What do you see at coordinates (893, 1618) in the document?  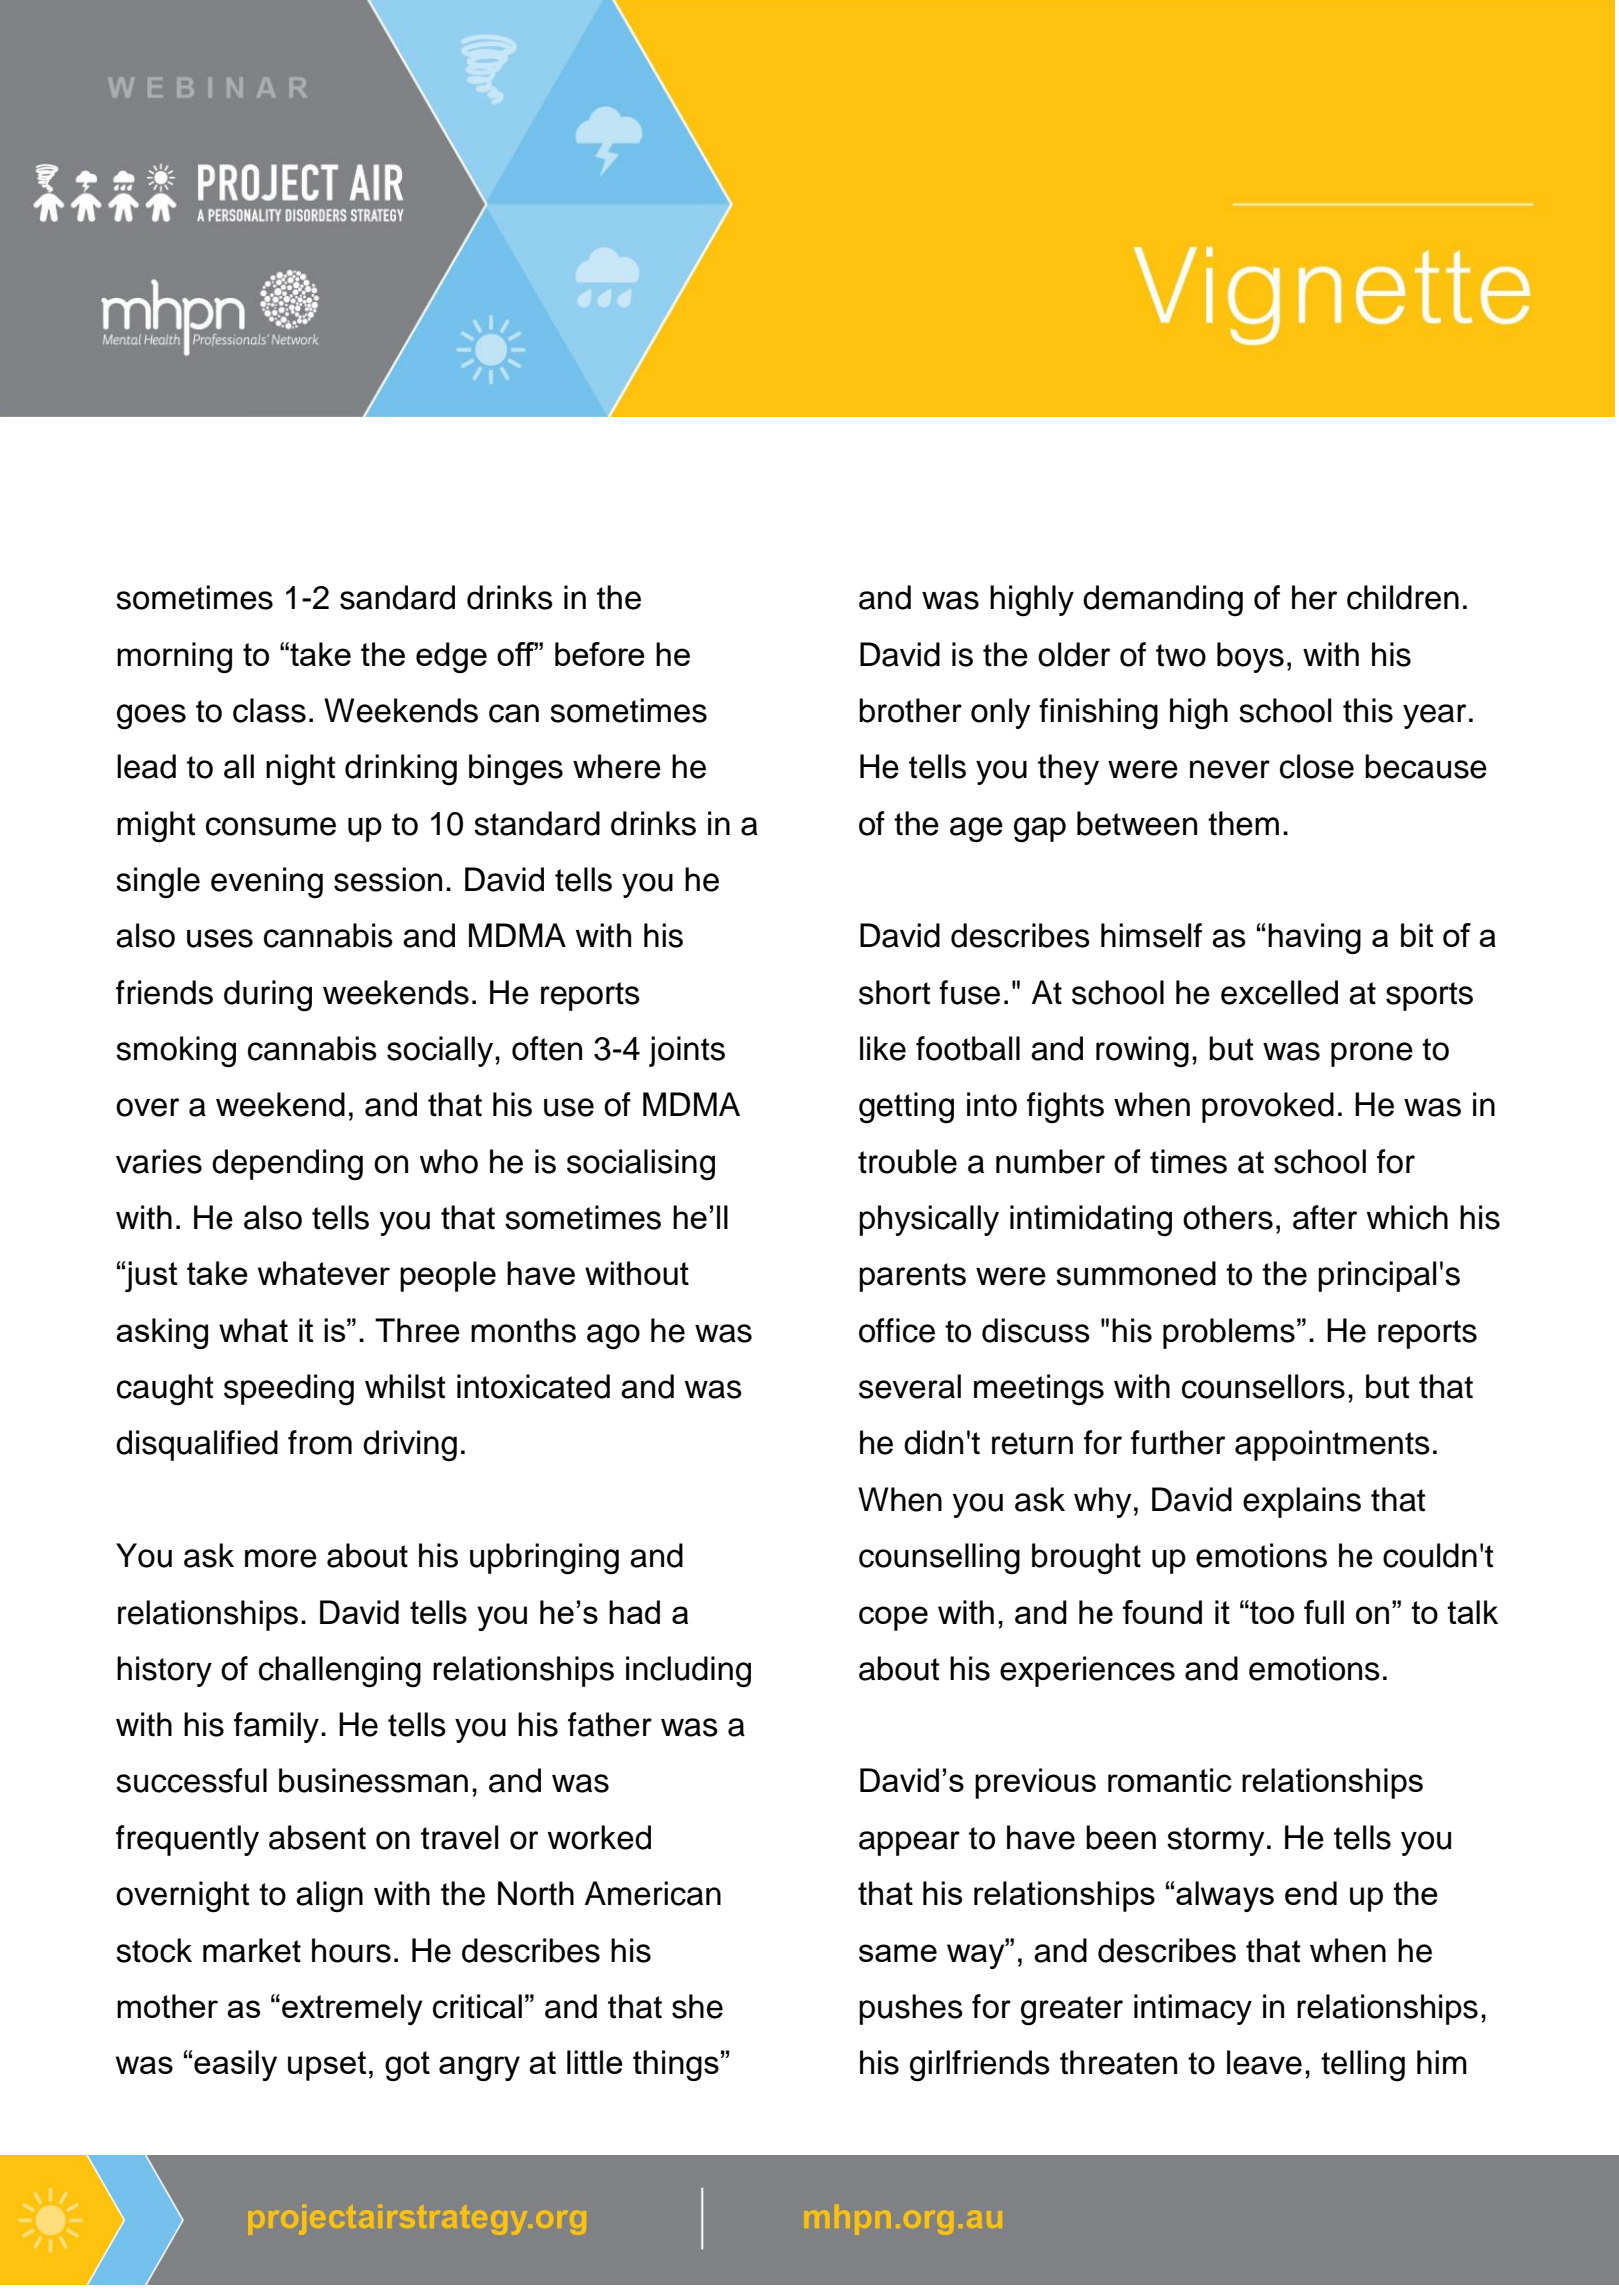 I see `cope` at bounding box center [893, 1618].
